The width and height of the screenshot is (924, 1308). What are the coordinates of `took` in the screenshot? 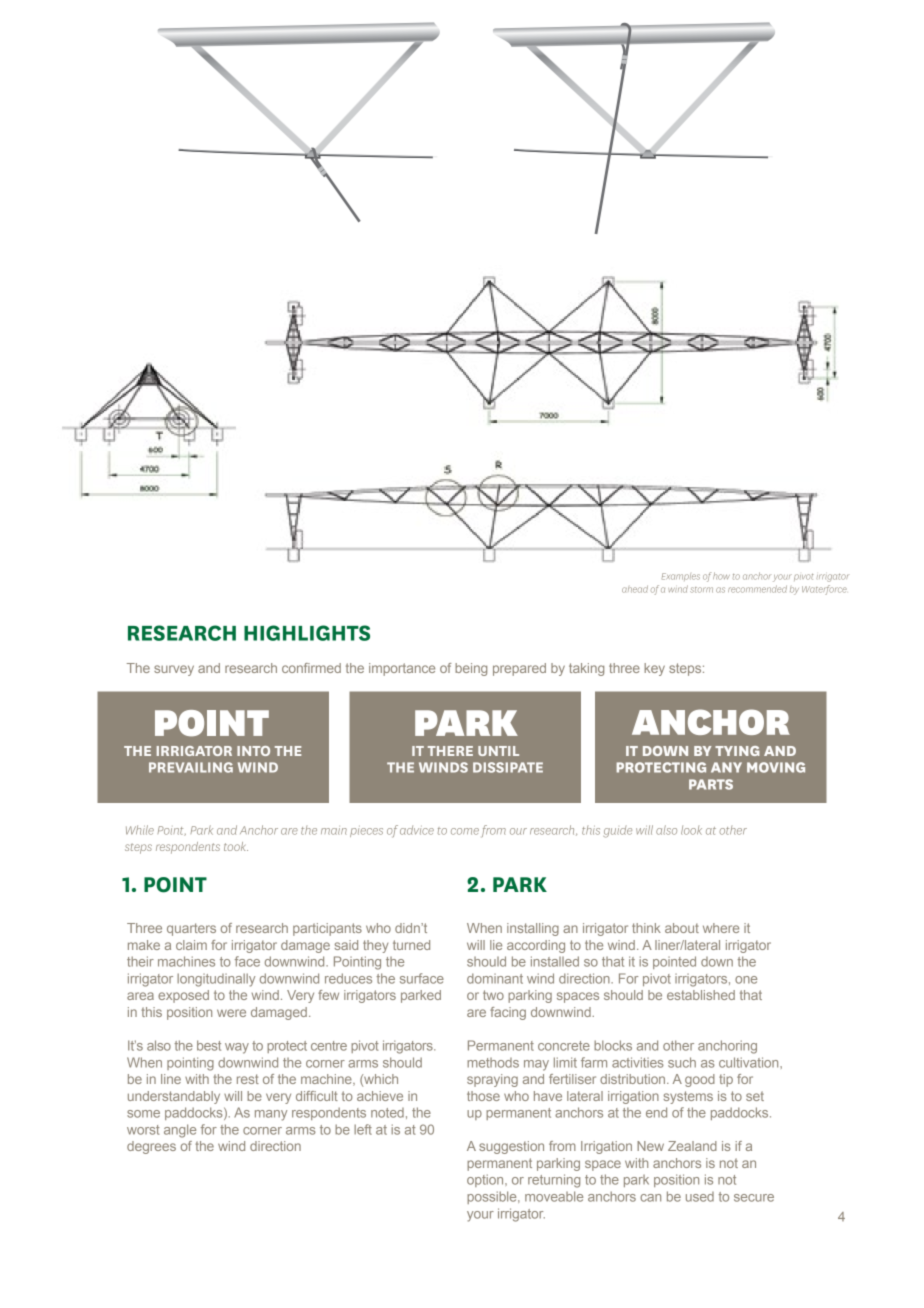 It's located at (236, 846).
